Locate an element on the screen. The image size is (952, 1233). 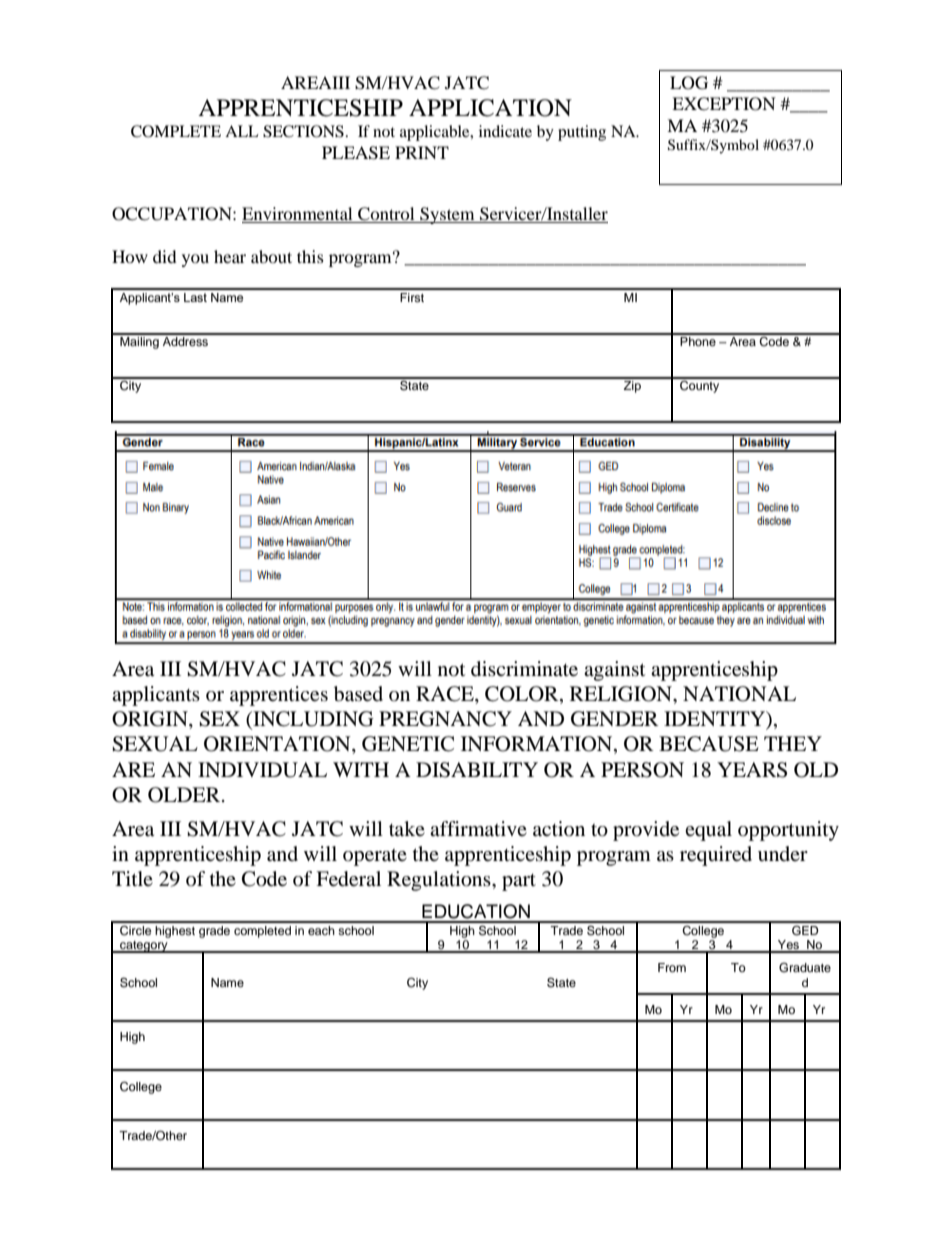
County is located at coordinates (700, 385).
